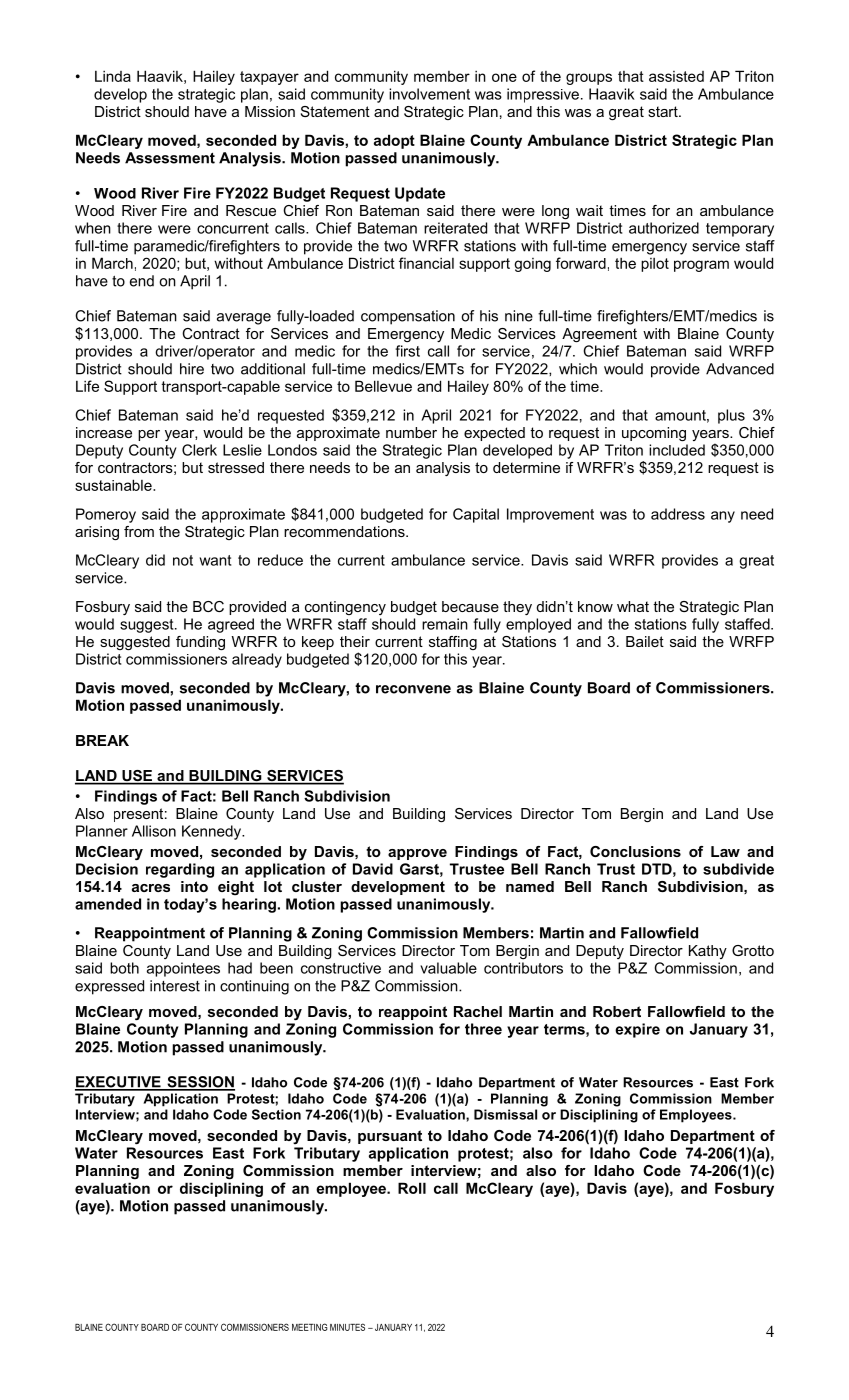  Describe the element at coordinates (309, 1327) in the document. I see `MEETING` at that location.
